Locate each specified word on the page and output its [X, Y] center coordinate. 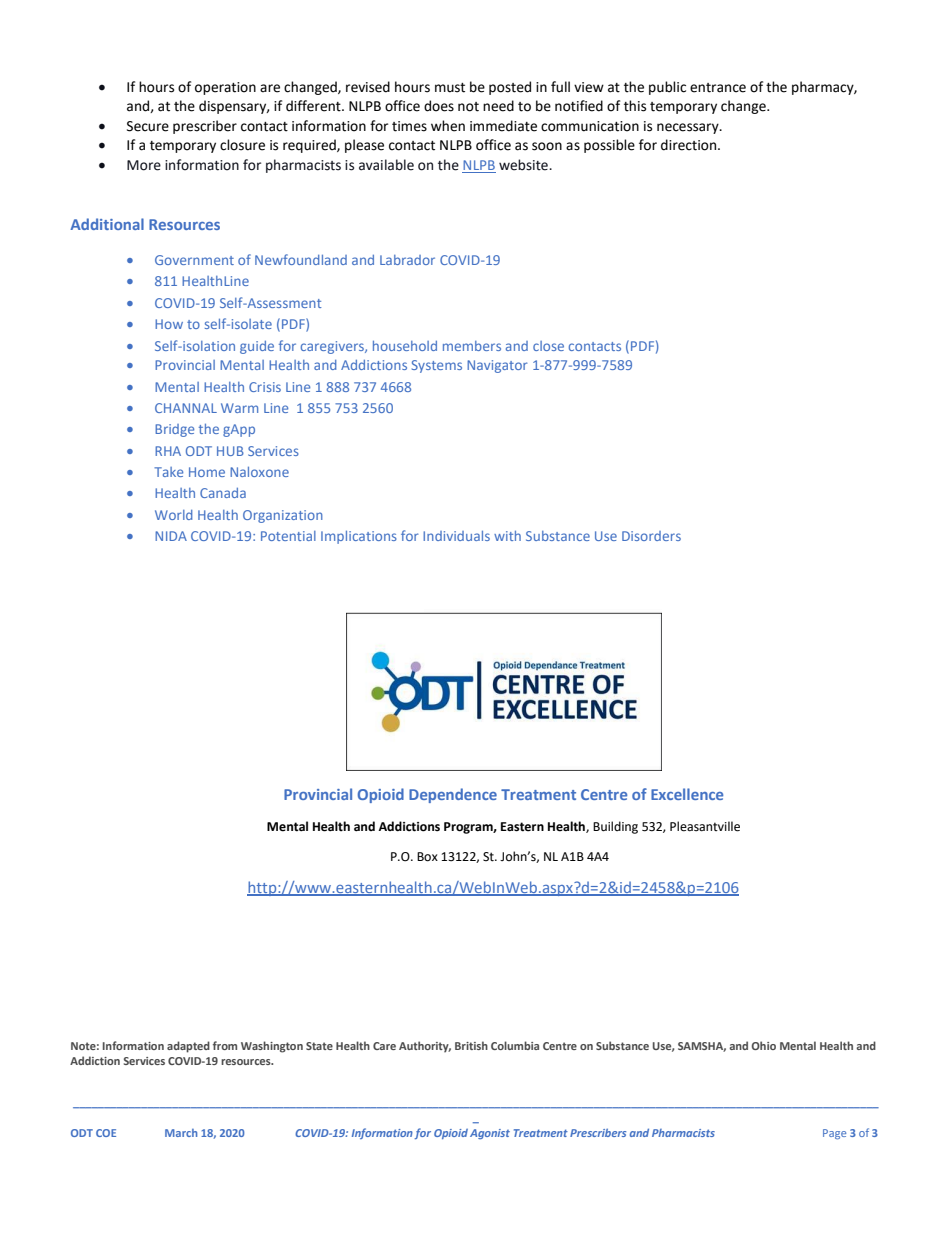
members [472, 346]
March [181, 1133]
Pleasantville [705, 826]
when [448, 126]
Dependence [453, 795]
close [548, 346]
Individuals [456, 536]
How [169, 324]
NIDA [171, 536]
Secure [148, 126]
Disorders [651, 536]
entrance [718, 88]
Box [427, 857]
